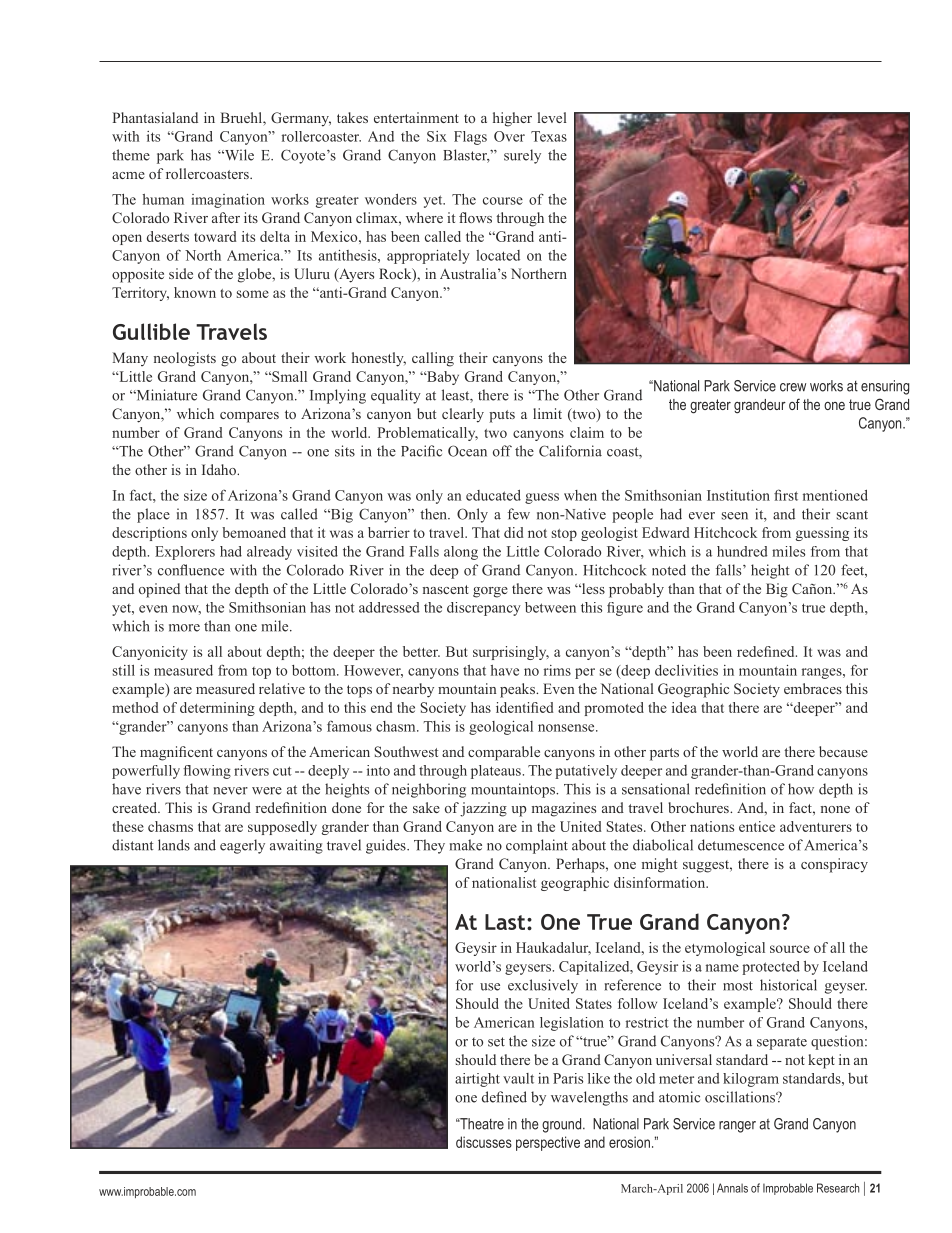 Image resolution: width=952 pixels, height=1233 pixels. Describe the element at coordinates (477, 1080) in the document. I see `airtight` at that location.
